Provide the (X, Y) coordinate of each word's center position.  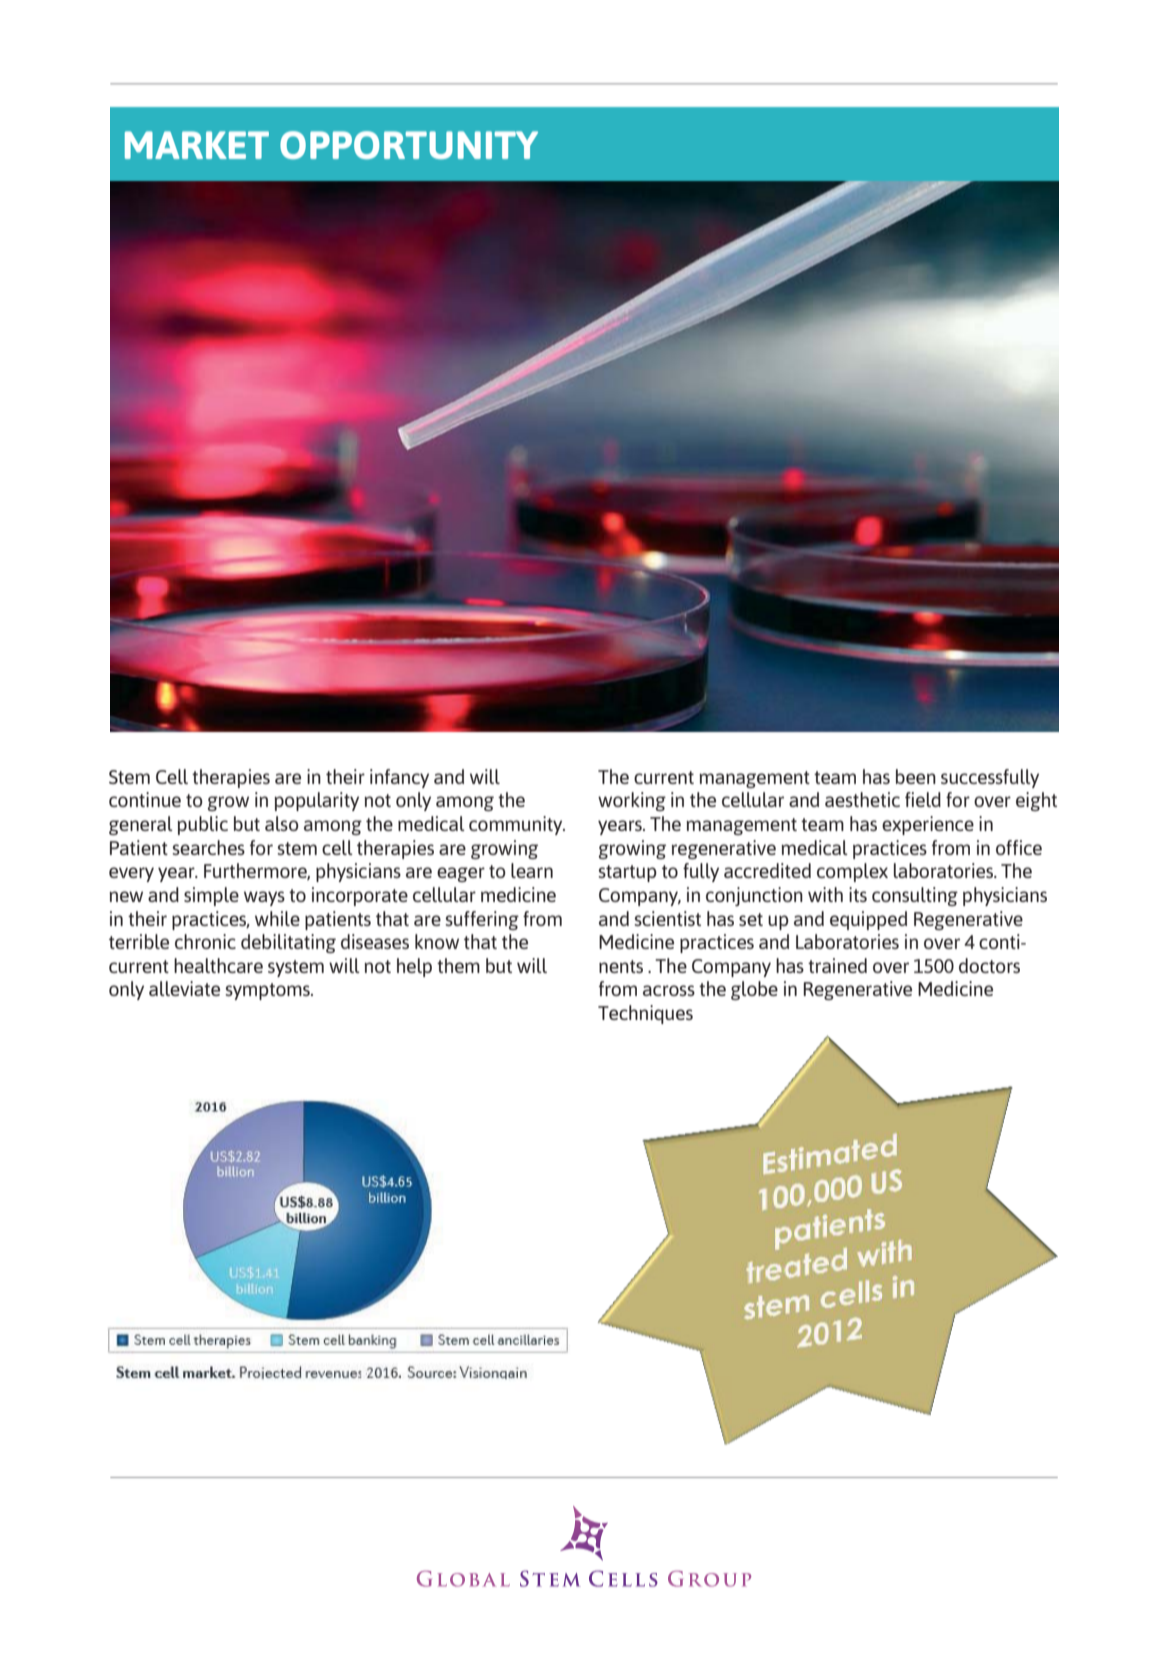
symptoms (268, 991)
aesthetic (862, 799)
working (632, 801)
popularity (316, 801)
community (517, 825)
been (916, 776)
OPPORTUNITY (409, 145)
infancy (399, 778)
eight (1036, 801)
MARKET (197, 145)
